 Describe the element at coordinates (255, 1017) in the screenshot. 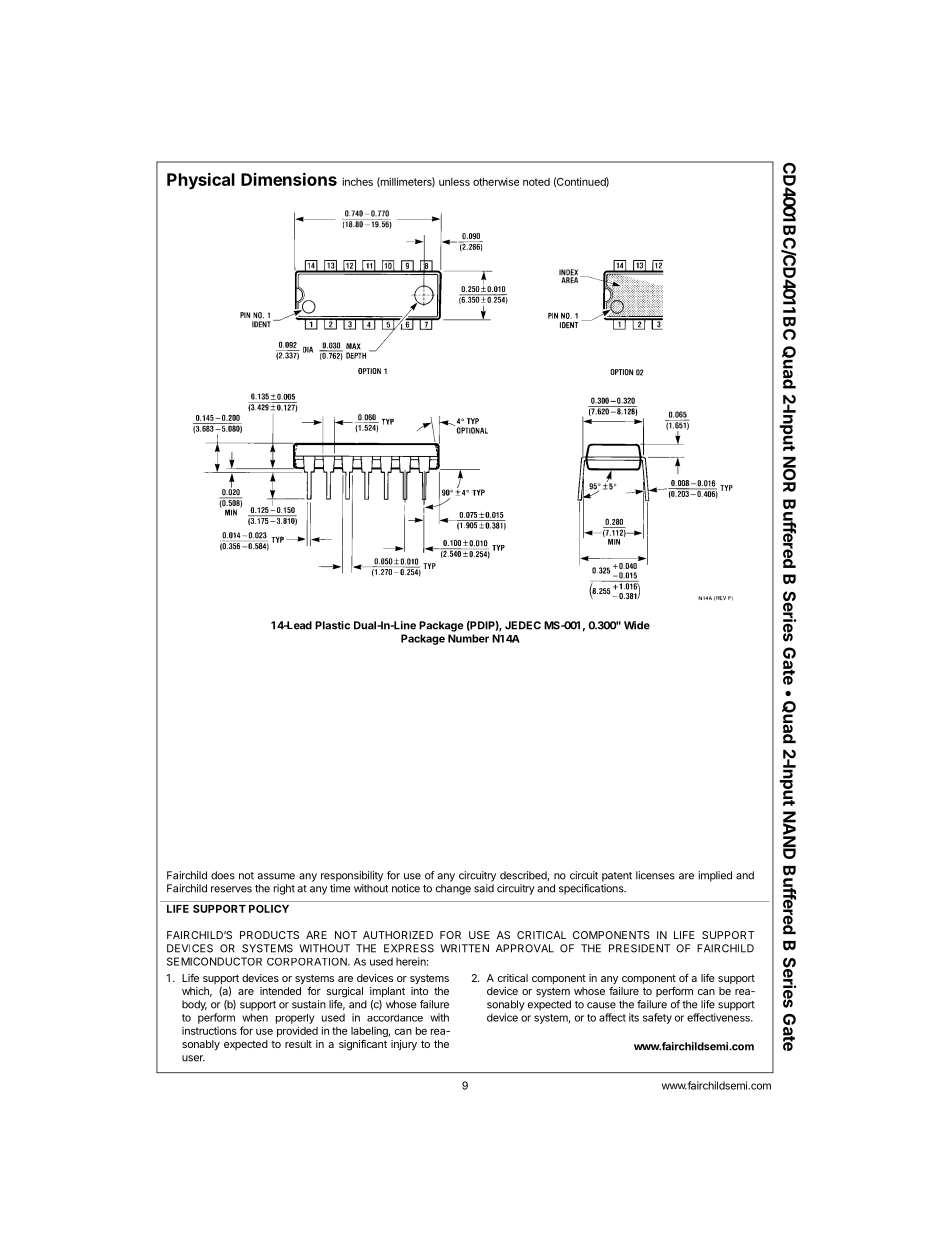

I see `when` at that location.
